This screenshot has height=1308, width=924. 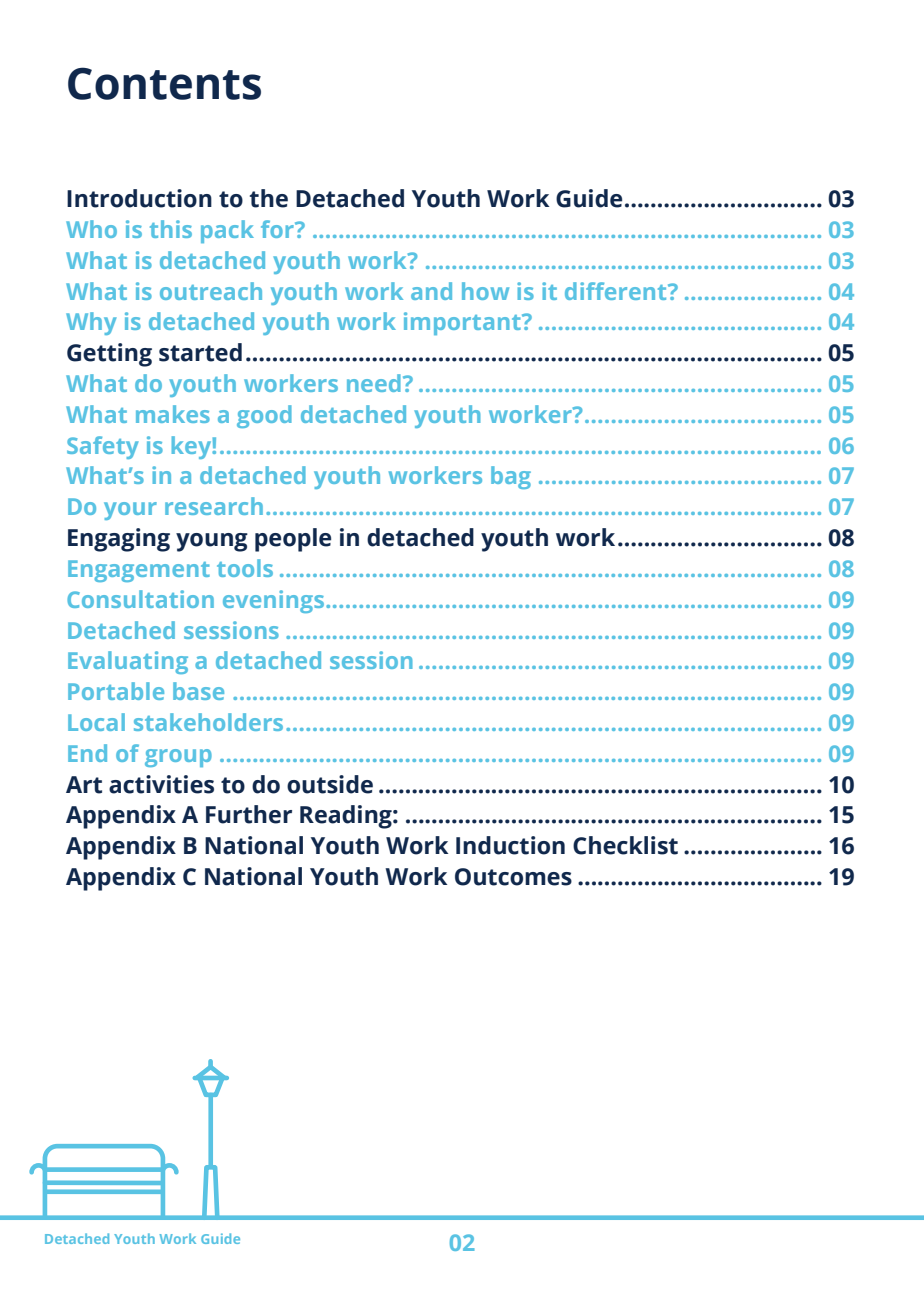 I want to click on activities, so click(x=161, y=784).
